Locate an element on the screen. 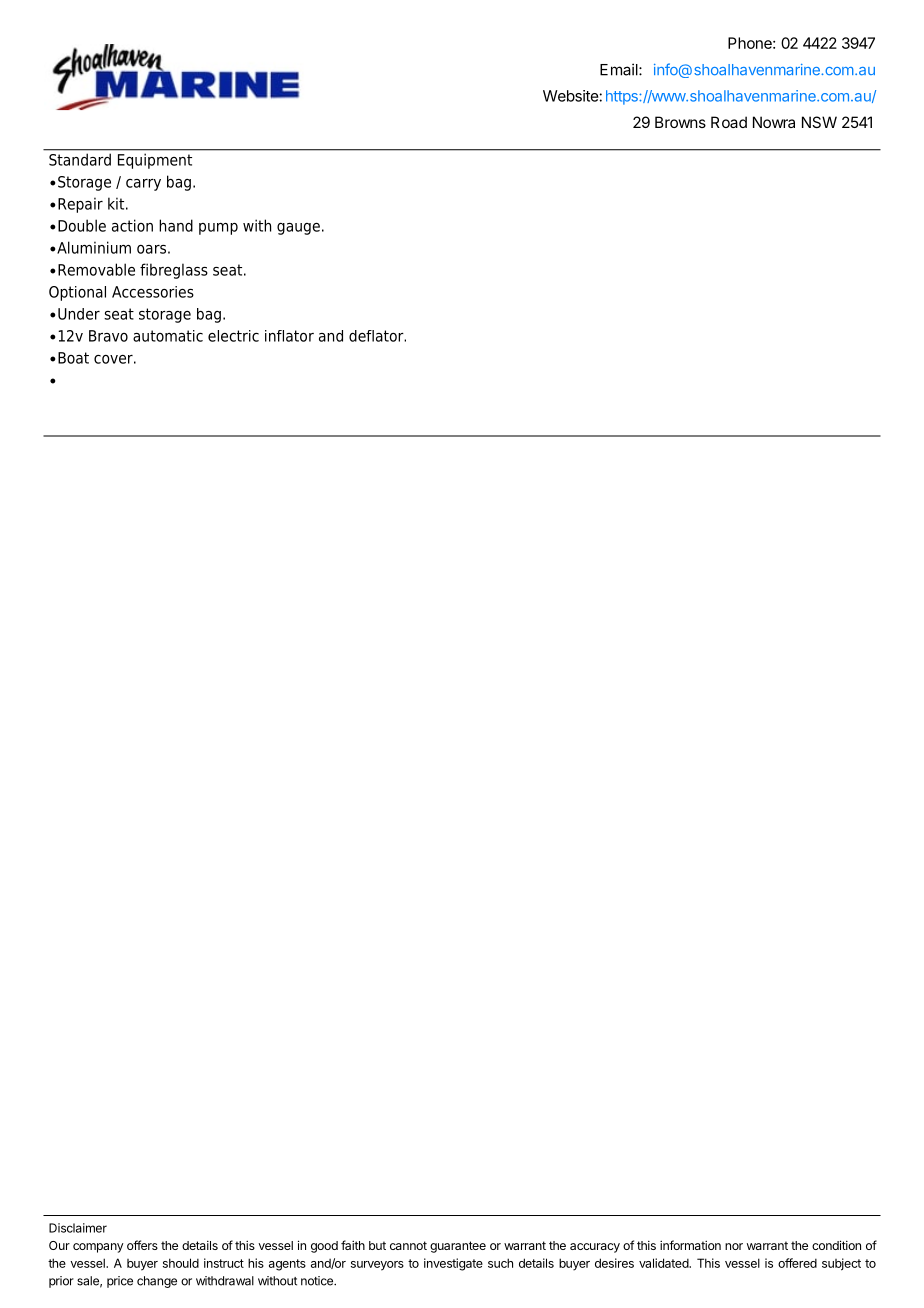 The width and height of the screenshot is (924, 1308). offered is located at coordinates (797, 1263).
